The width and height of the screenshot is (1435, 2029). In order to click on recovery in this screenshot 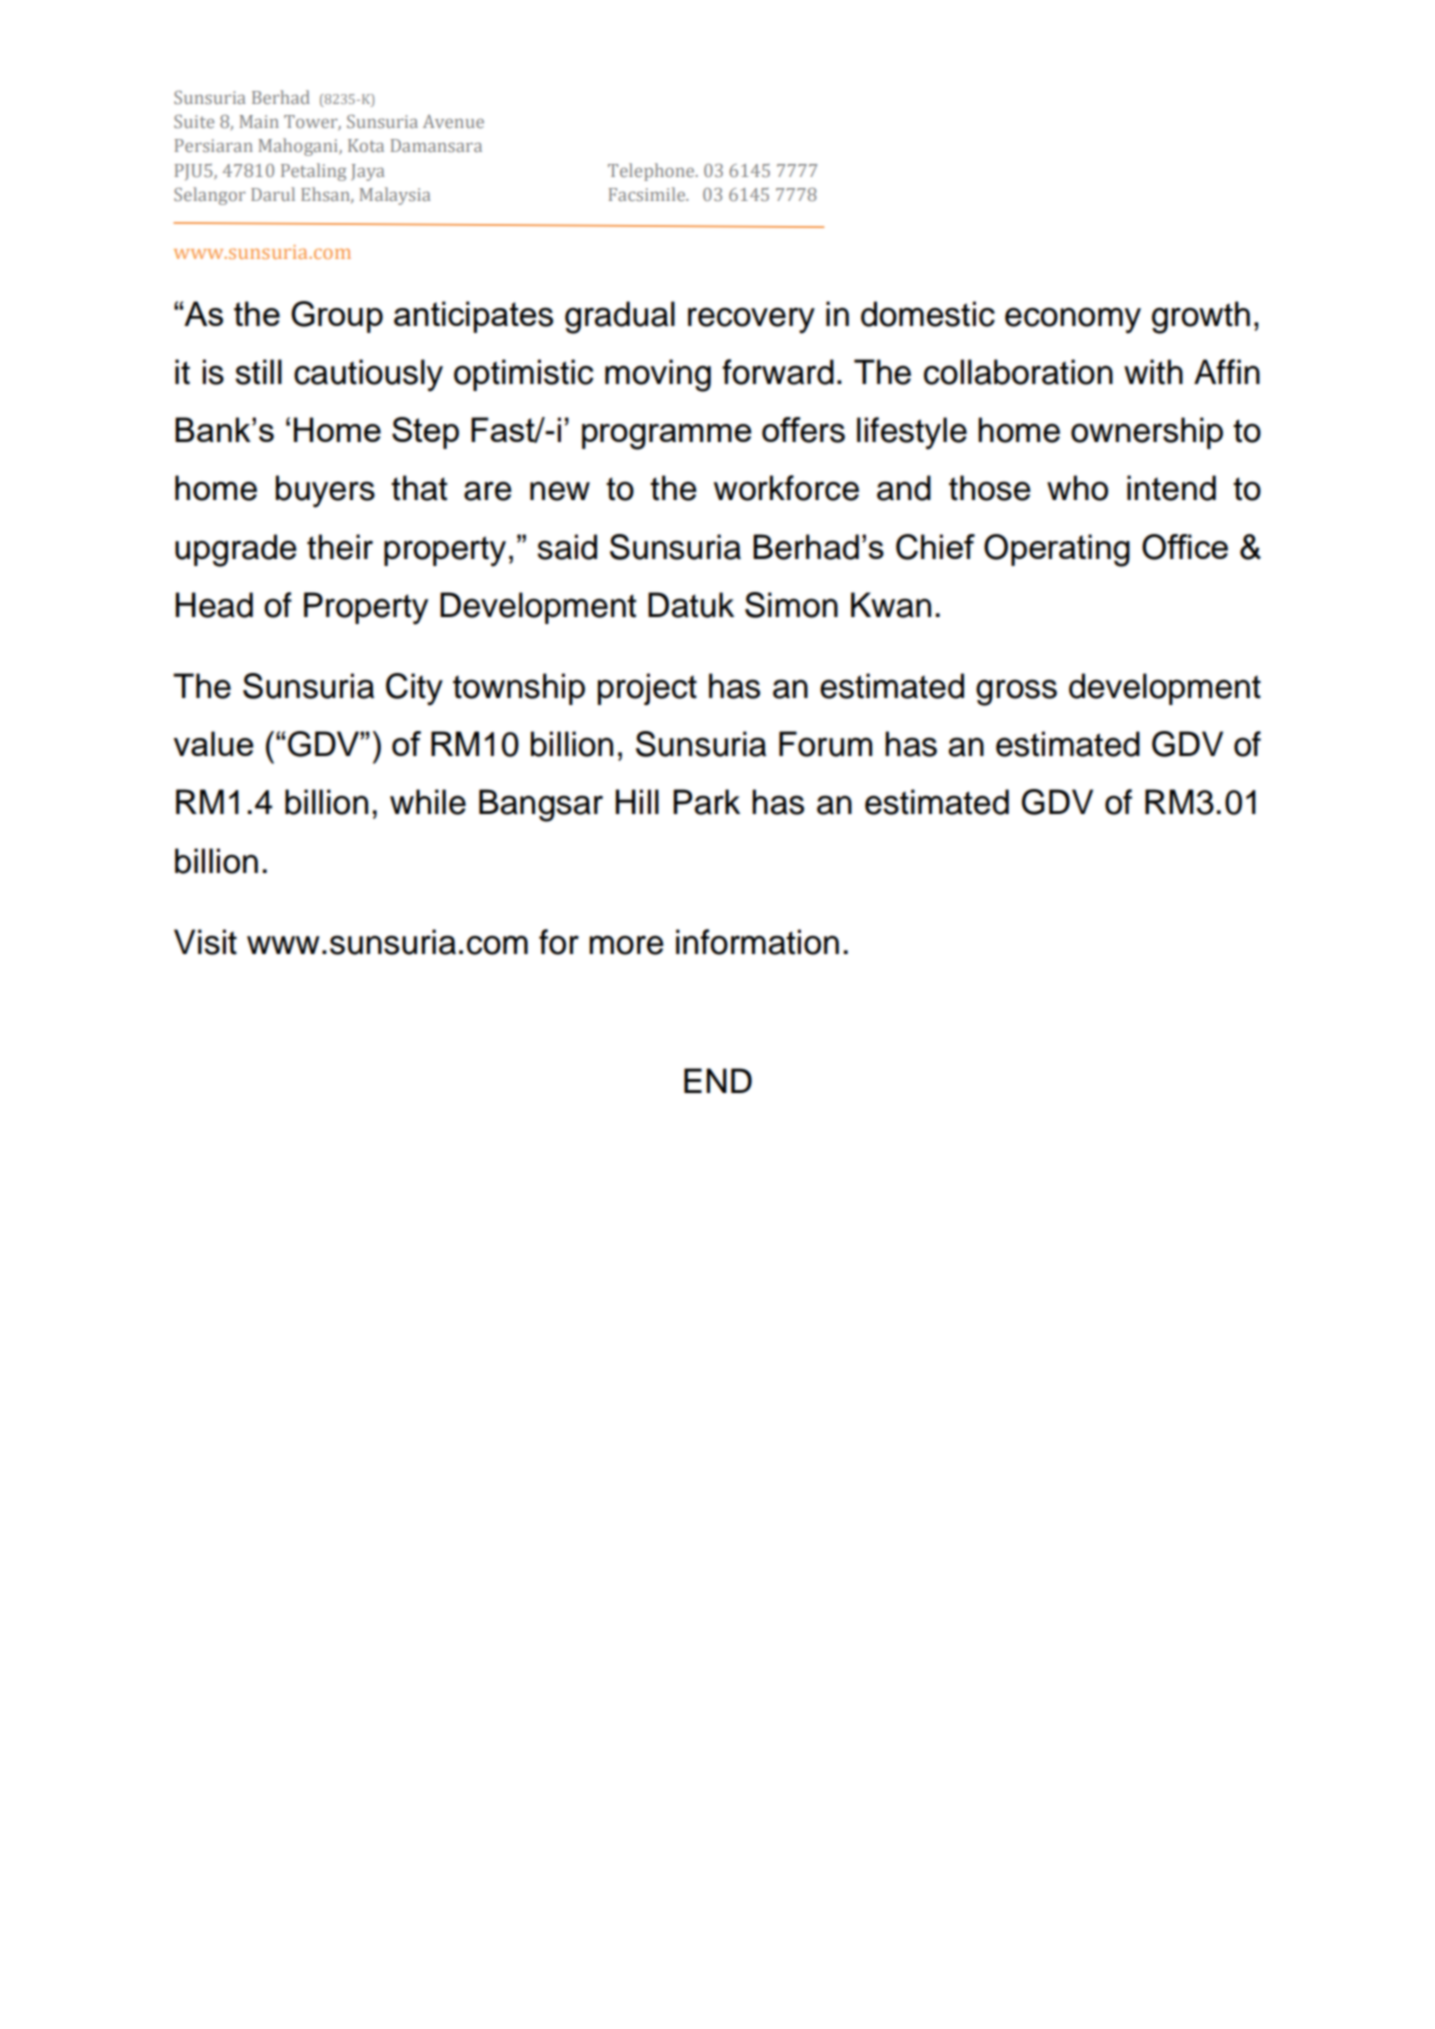, I will do `click(751, 320)`.
